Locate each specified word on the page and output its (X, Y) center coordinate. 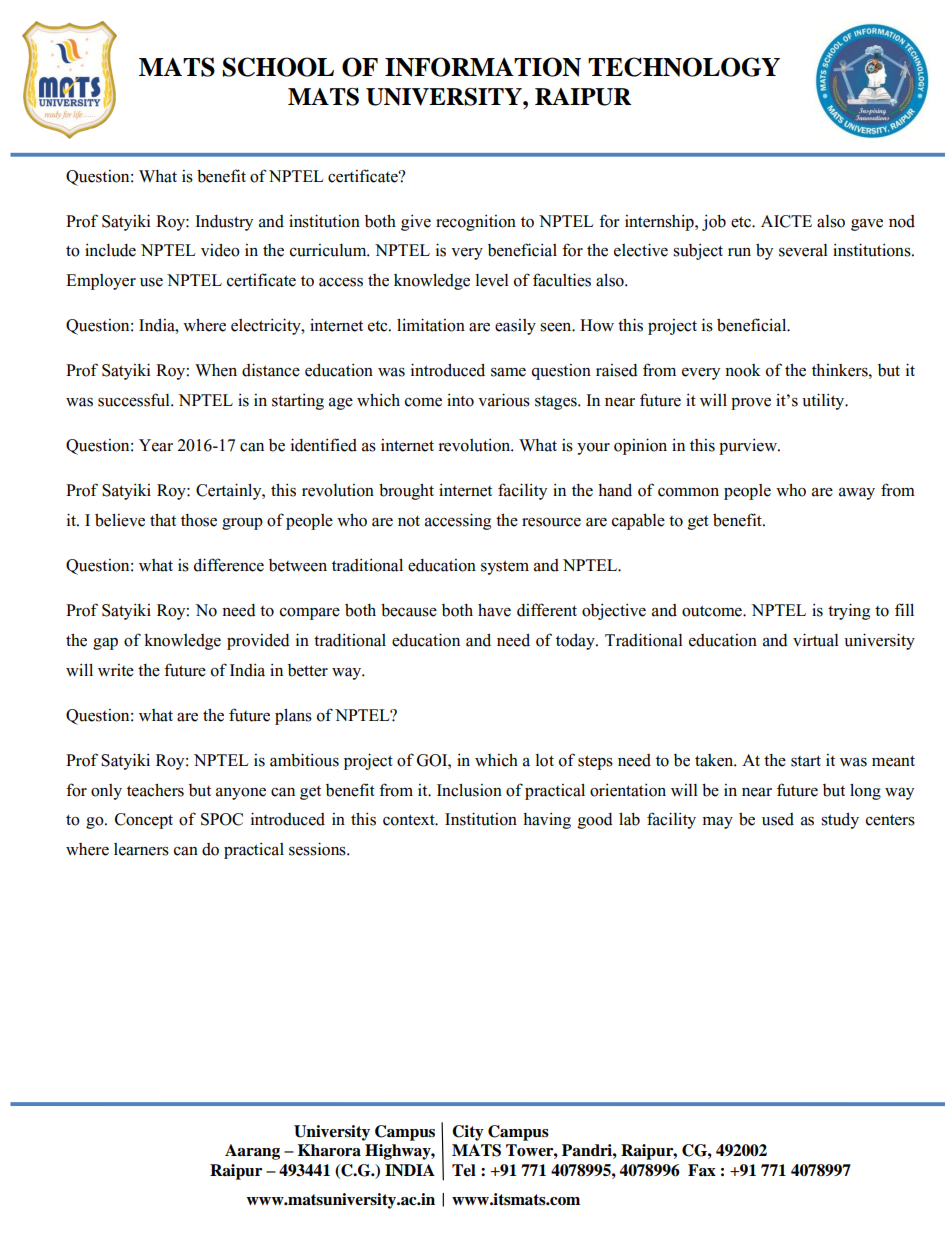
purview (749, 446)
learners (141, 849)
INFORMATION (483, 67)
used (778, 819)
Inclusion (469, 790)
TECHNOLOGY (684, 67)
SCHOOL (278, 67)
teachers (155, 790)
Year (156, 445)
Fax (702, 1170)
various (504, 400)
